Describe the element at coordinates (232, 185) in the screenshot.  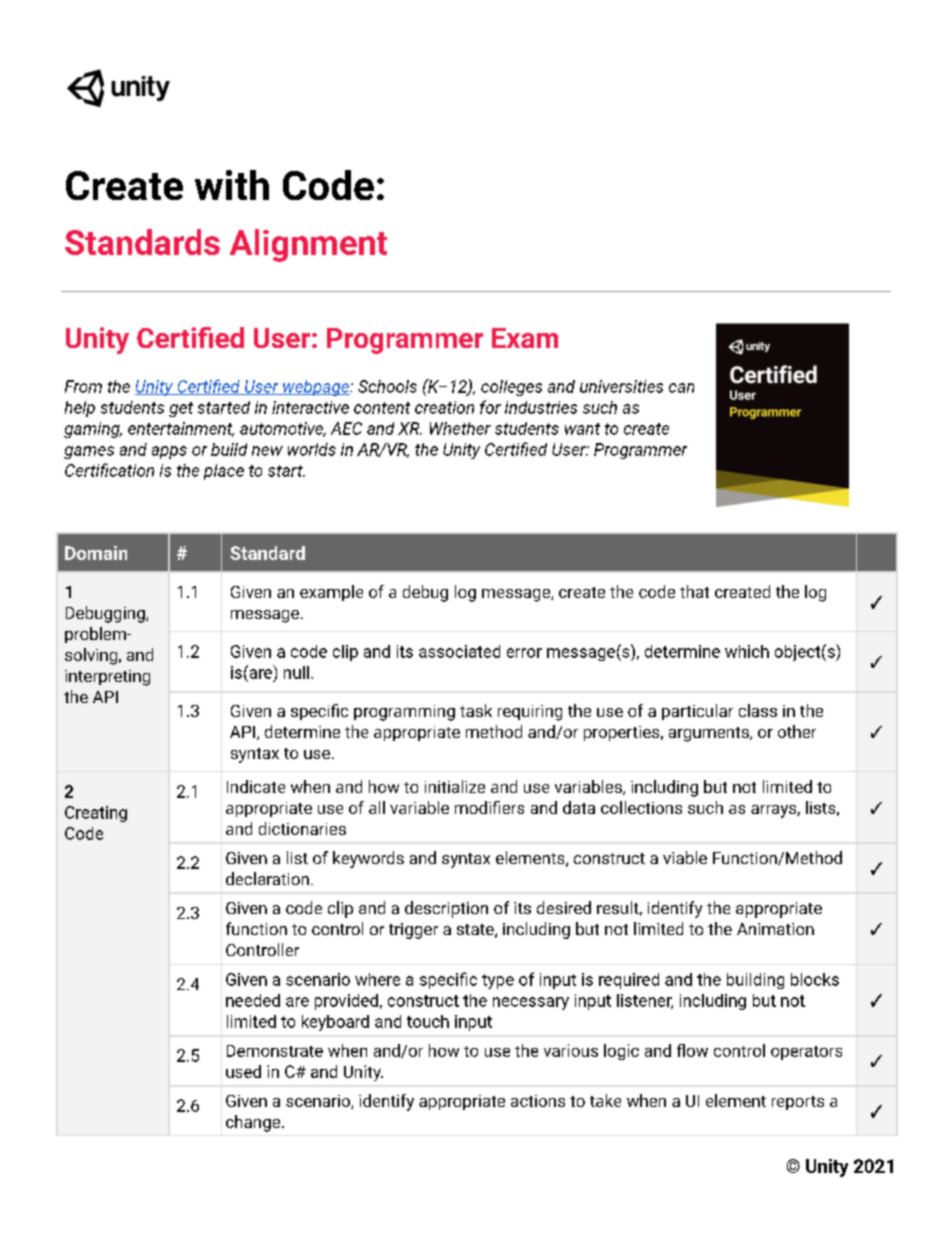
I see `with` at that location.
